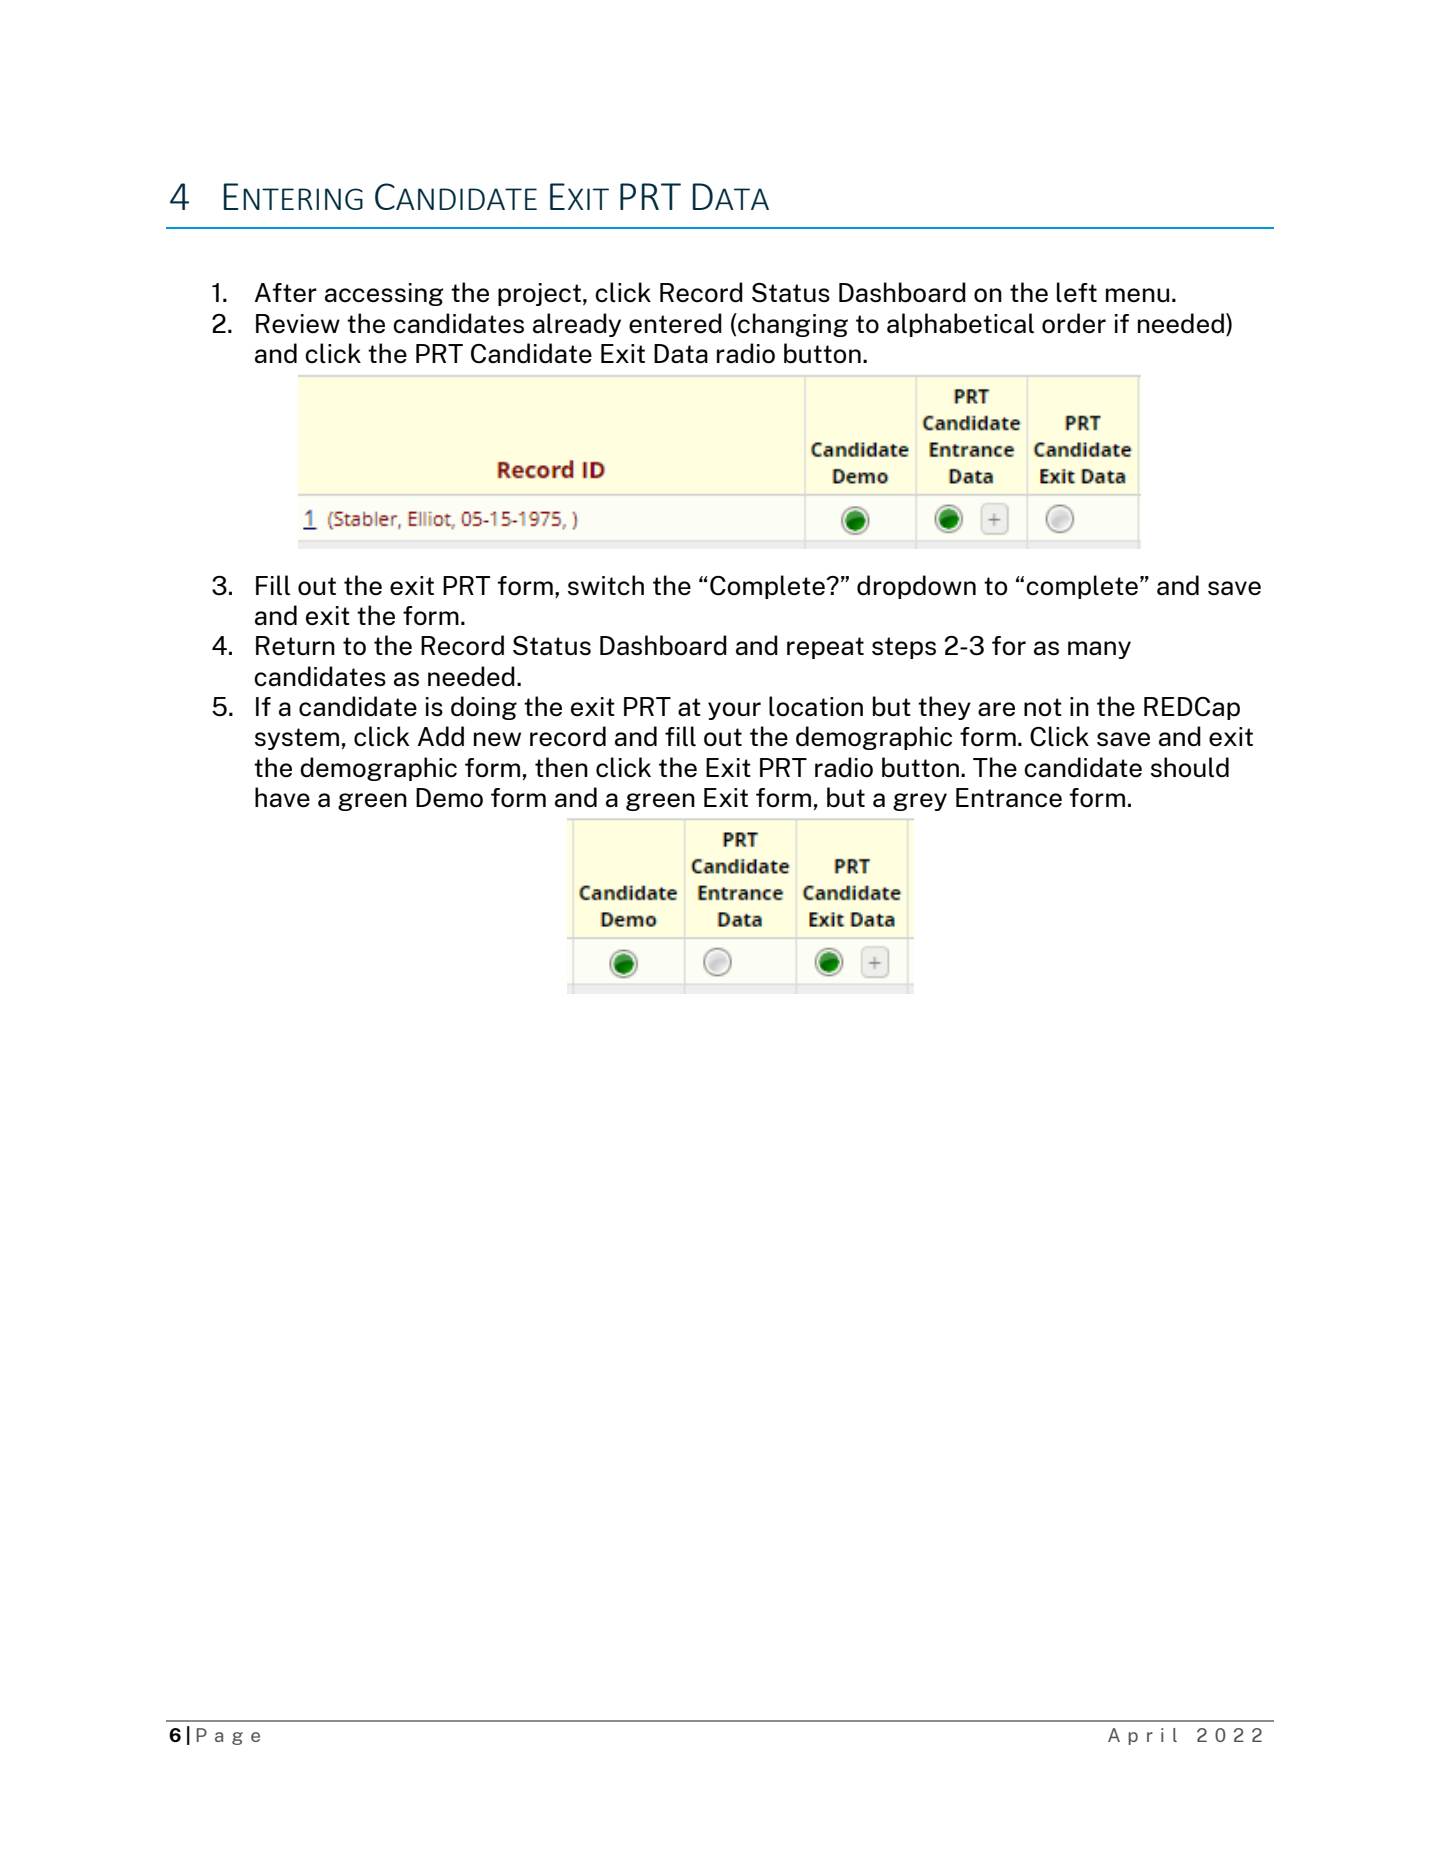 Image resolution: width=1439 pixels, height=1862 pixels. I want to click on grey, so click(920, 802).
